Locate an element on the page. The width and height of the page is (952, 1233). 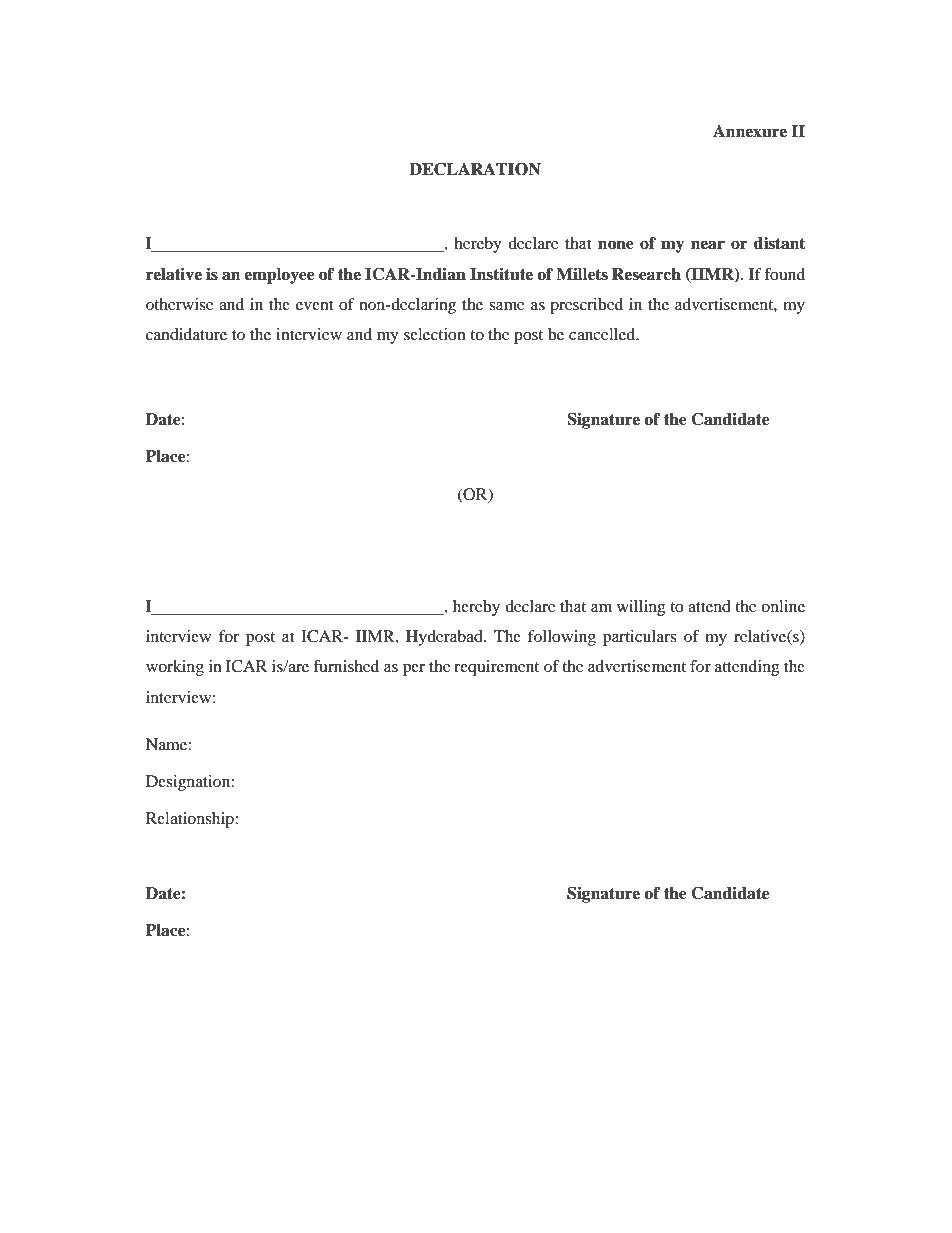
otherwise is located at coordinates (180, 304).
